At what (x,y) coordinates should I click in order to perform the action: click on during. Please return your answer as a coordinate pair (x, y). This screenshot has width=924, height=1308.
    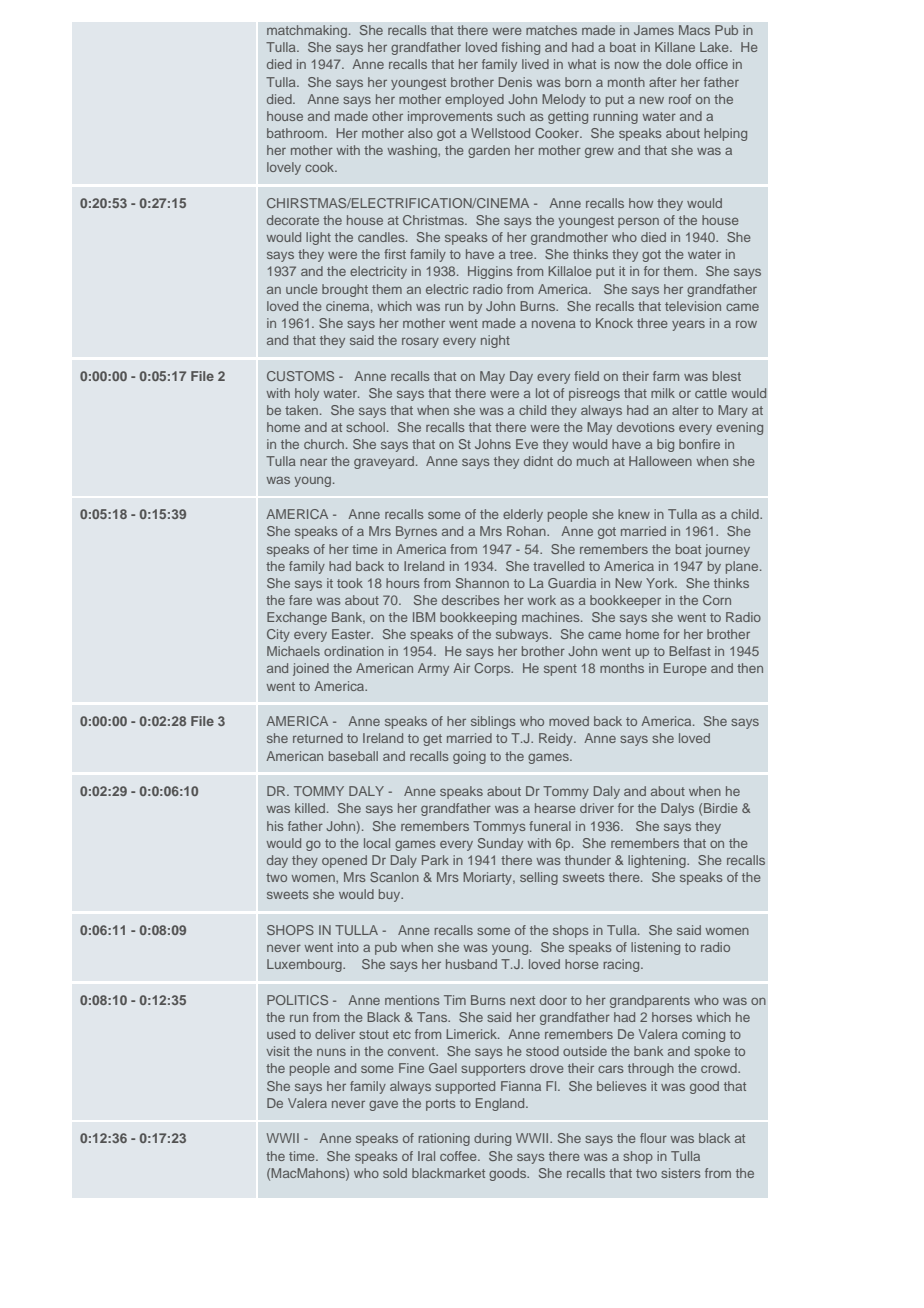
    Looking at the image, I should click on (492, 1139).
